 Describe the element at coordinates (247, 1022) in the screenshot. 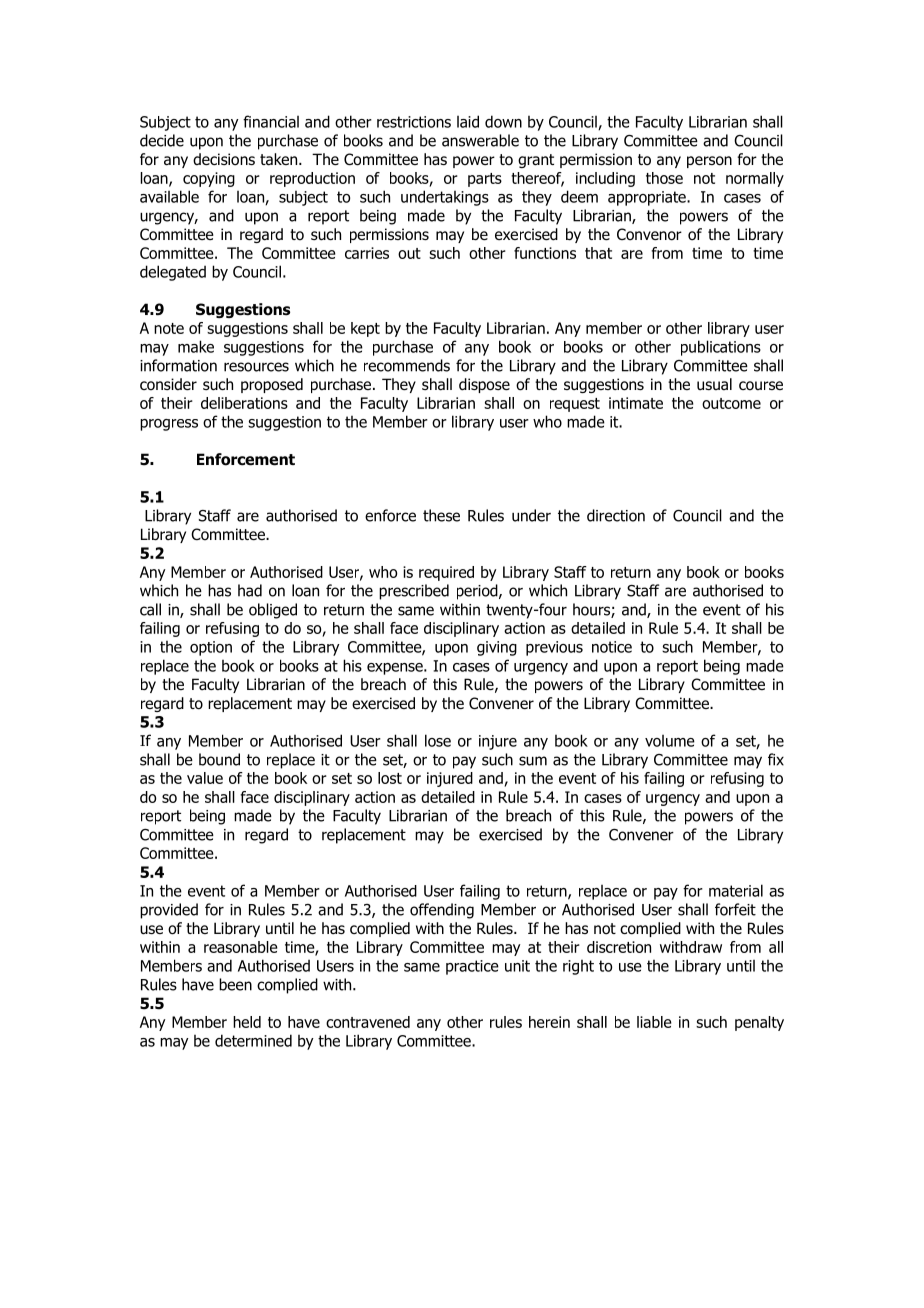

I see `held` at that location.
